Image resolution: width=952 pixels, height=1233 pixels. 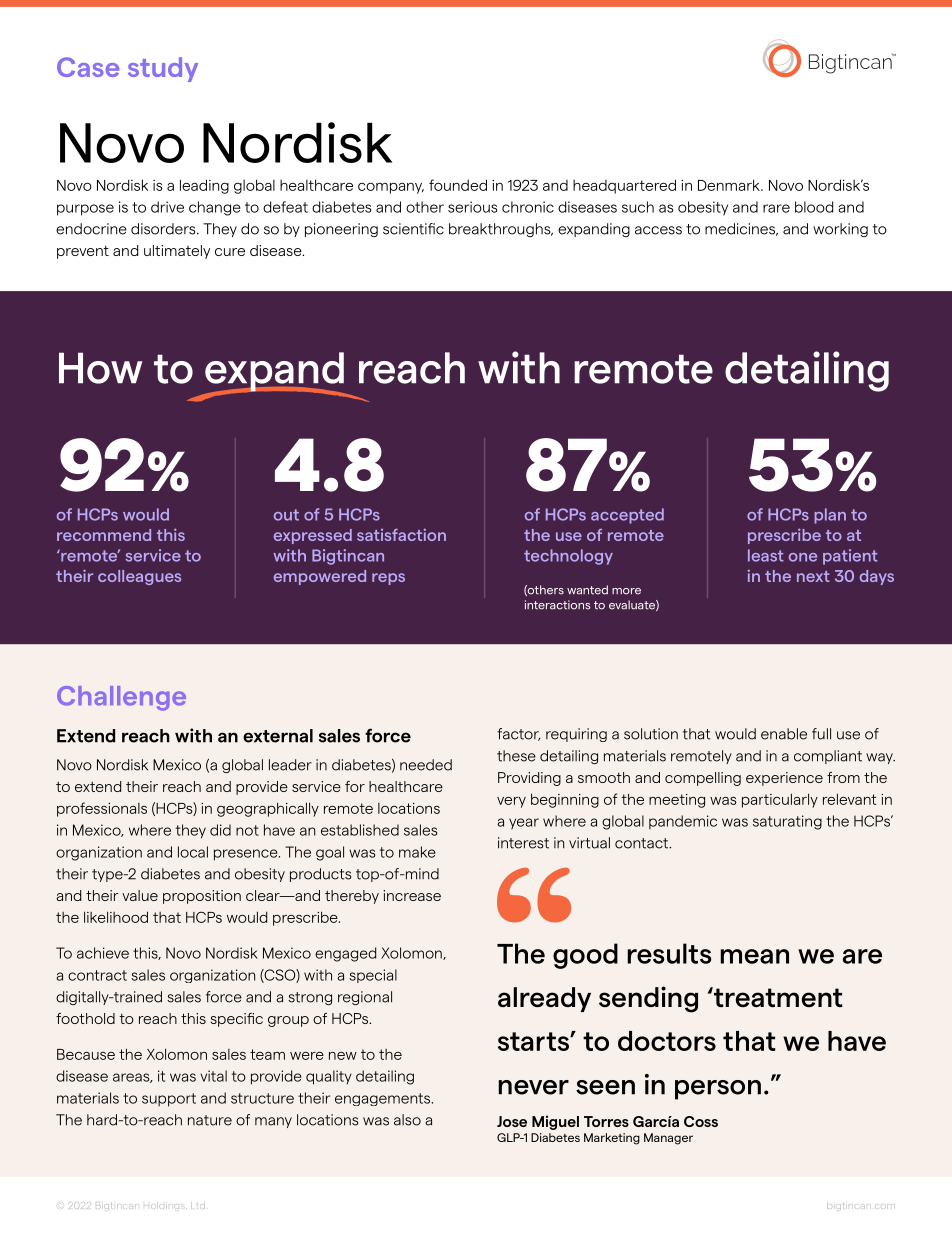 I want to click on least, so click(x=766, y=555).
